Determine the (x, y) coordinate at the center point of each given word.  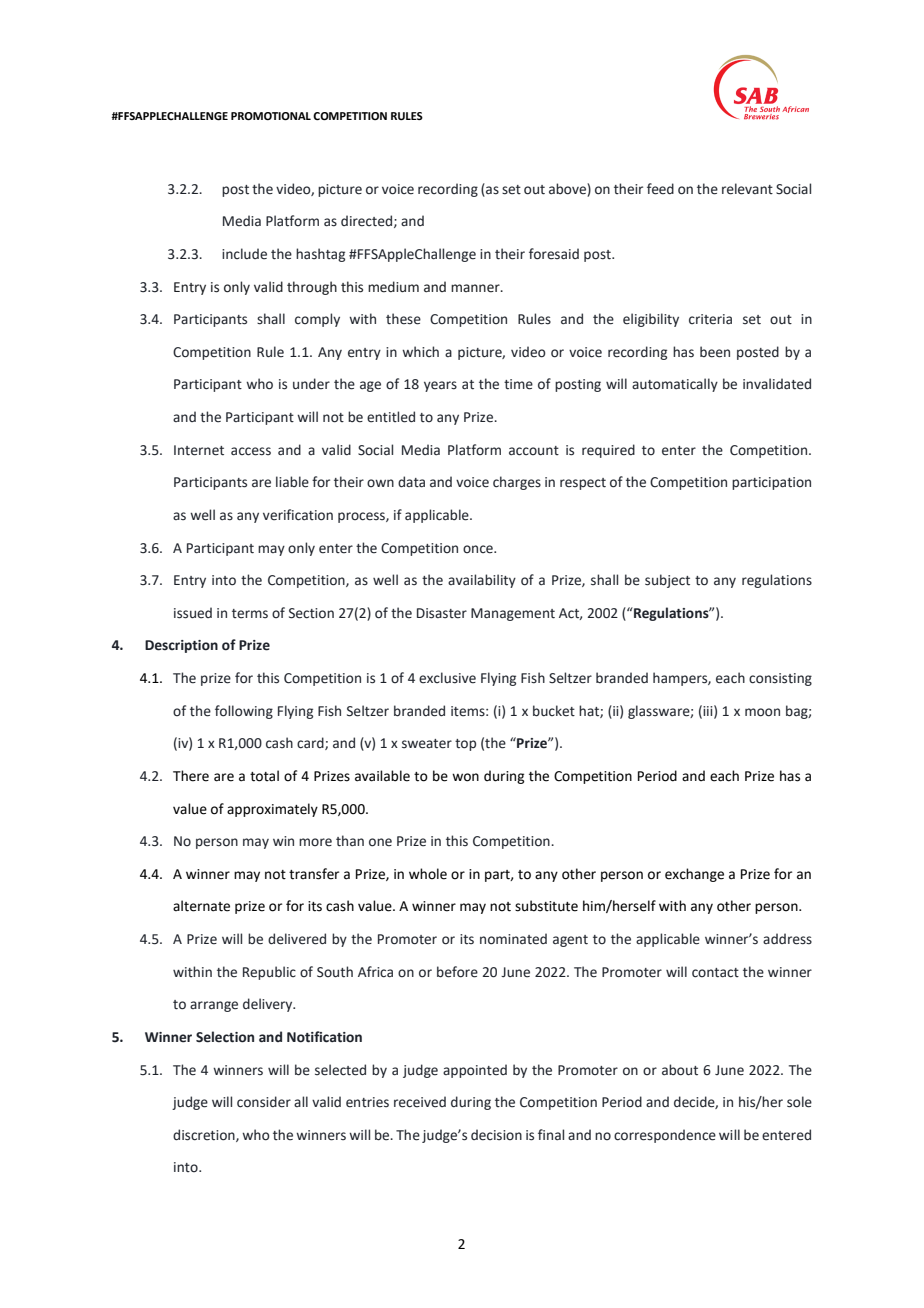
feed (660, 189)
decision (496, 1135)
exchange (694, 875)
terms (250, 614)
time (518, 384)
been (715, 352)
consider (264, 1102)
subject (667, 581)
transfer (314, 874)
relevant (747, 189)
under (311, 384)
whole (428, 874)
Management (513, 614)
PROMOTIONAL (271, 116)
